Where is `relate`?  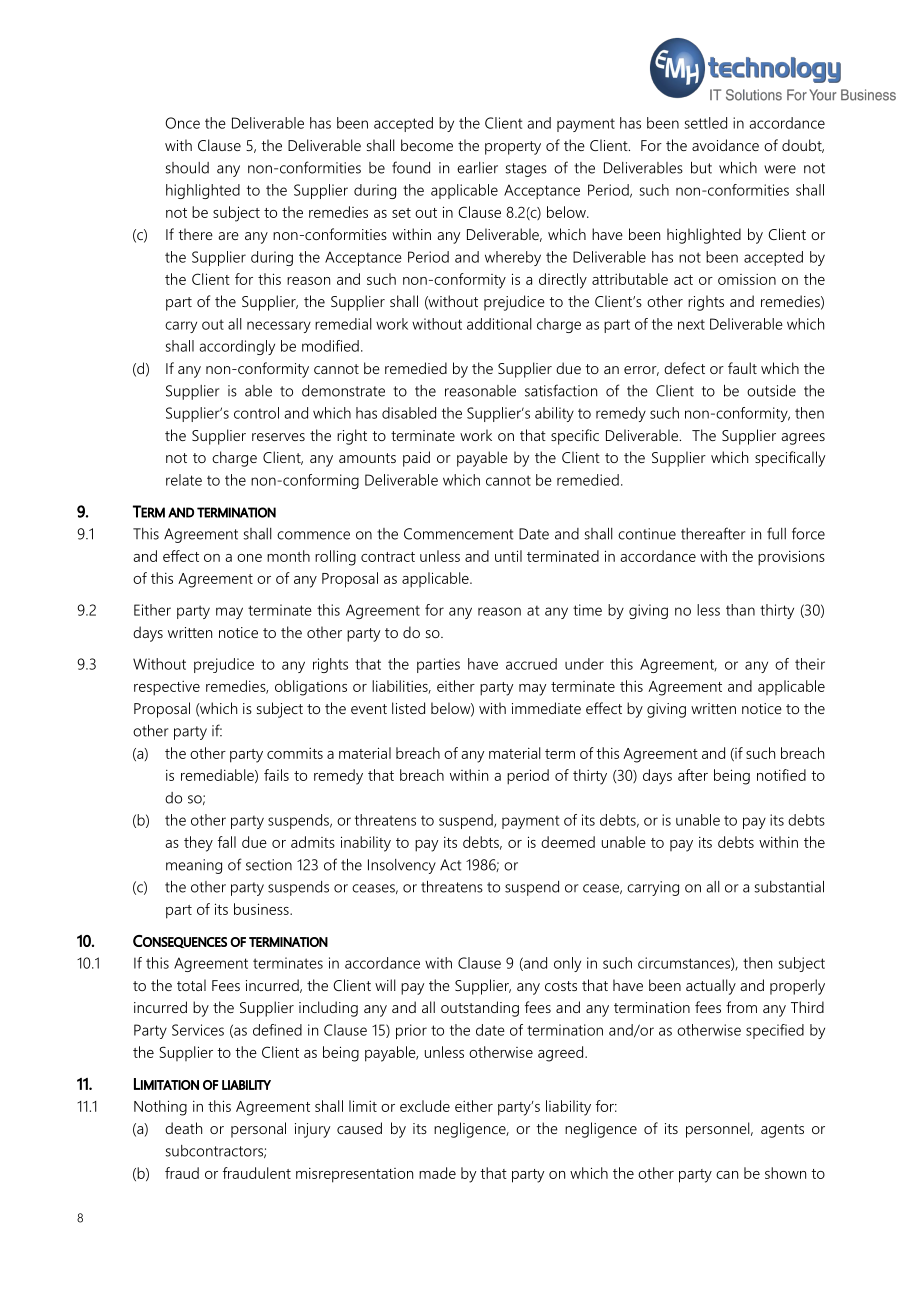 relate is located at coordinates (184, 480).
